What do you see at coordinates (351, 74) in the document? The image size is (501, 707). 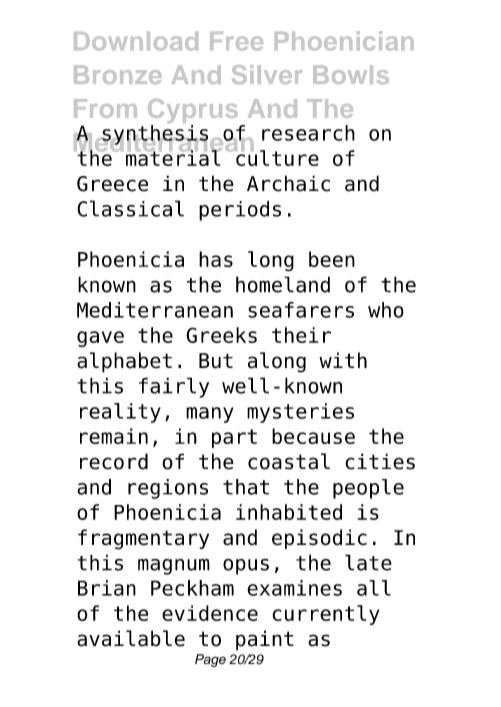 I see `Bowls` at bounding box center [351, 74].
